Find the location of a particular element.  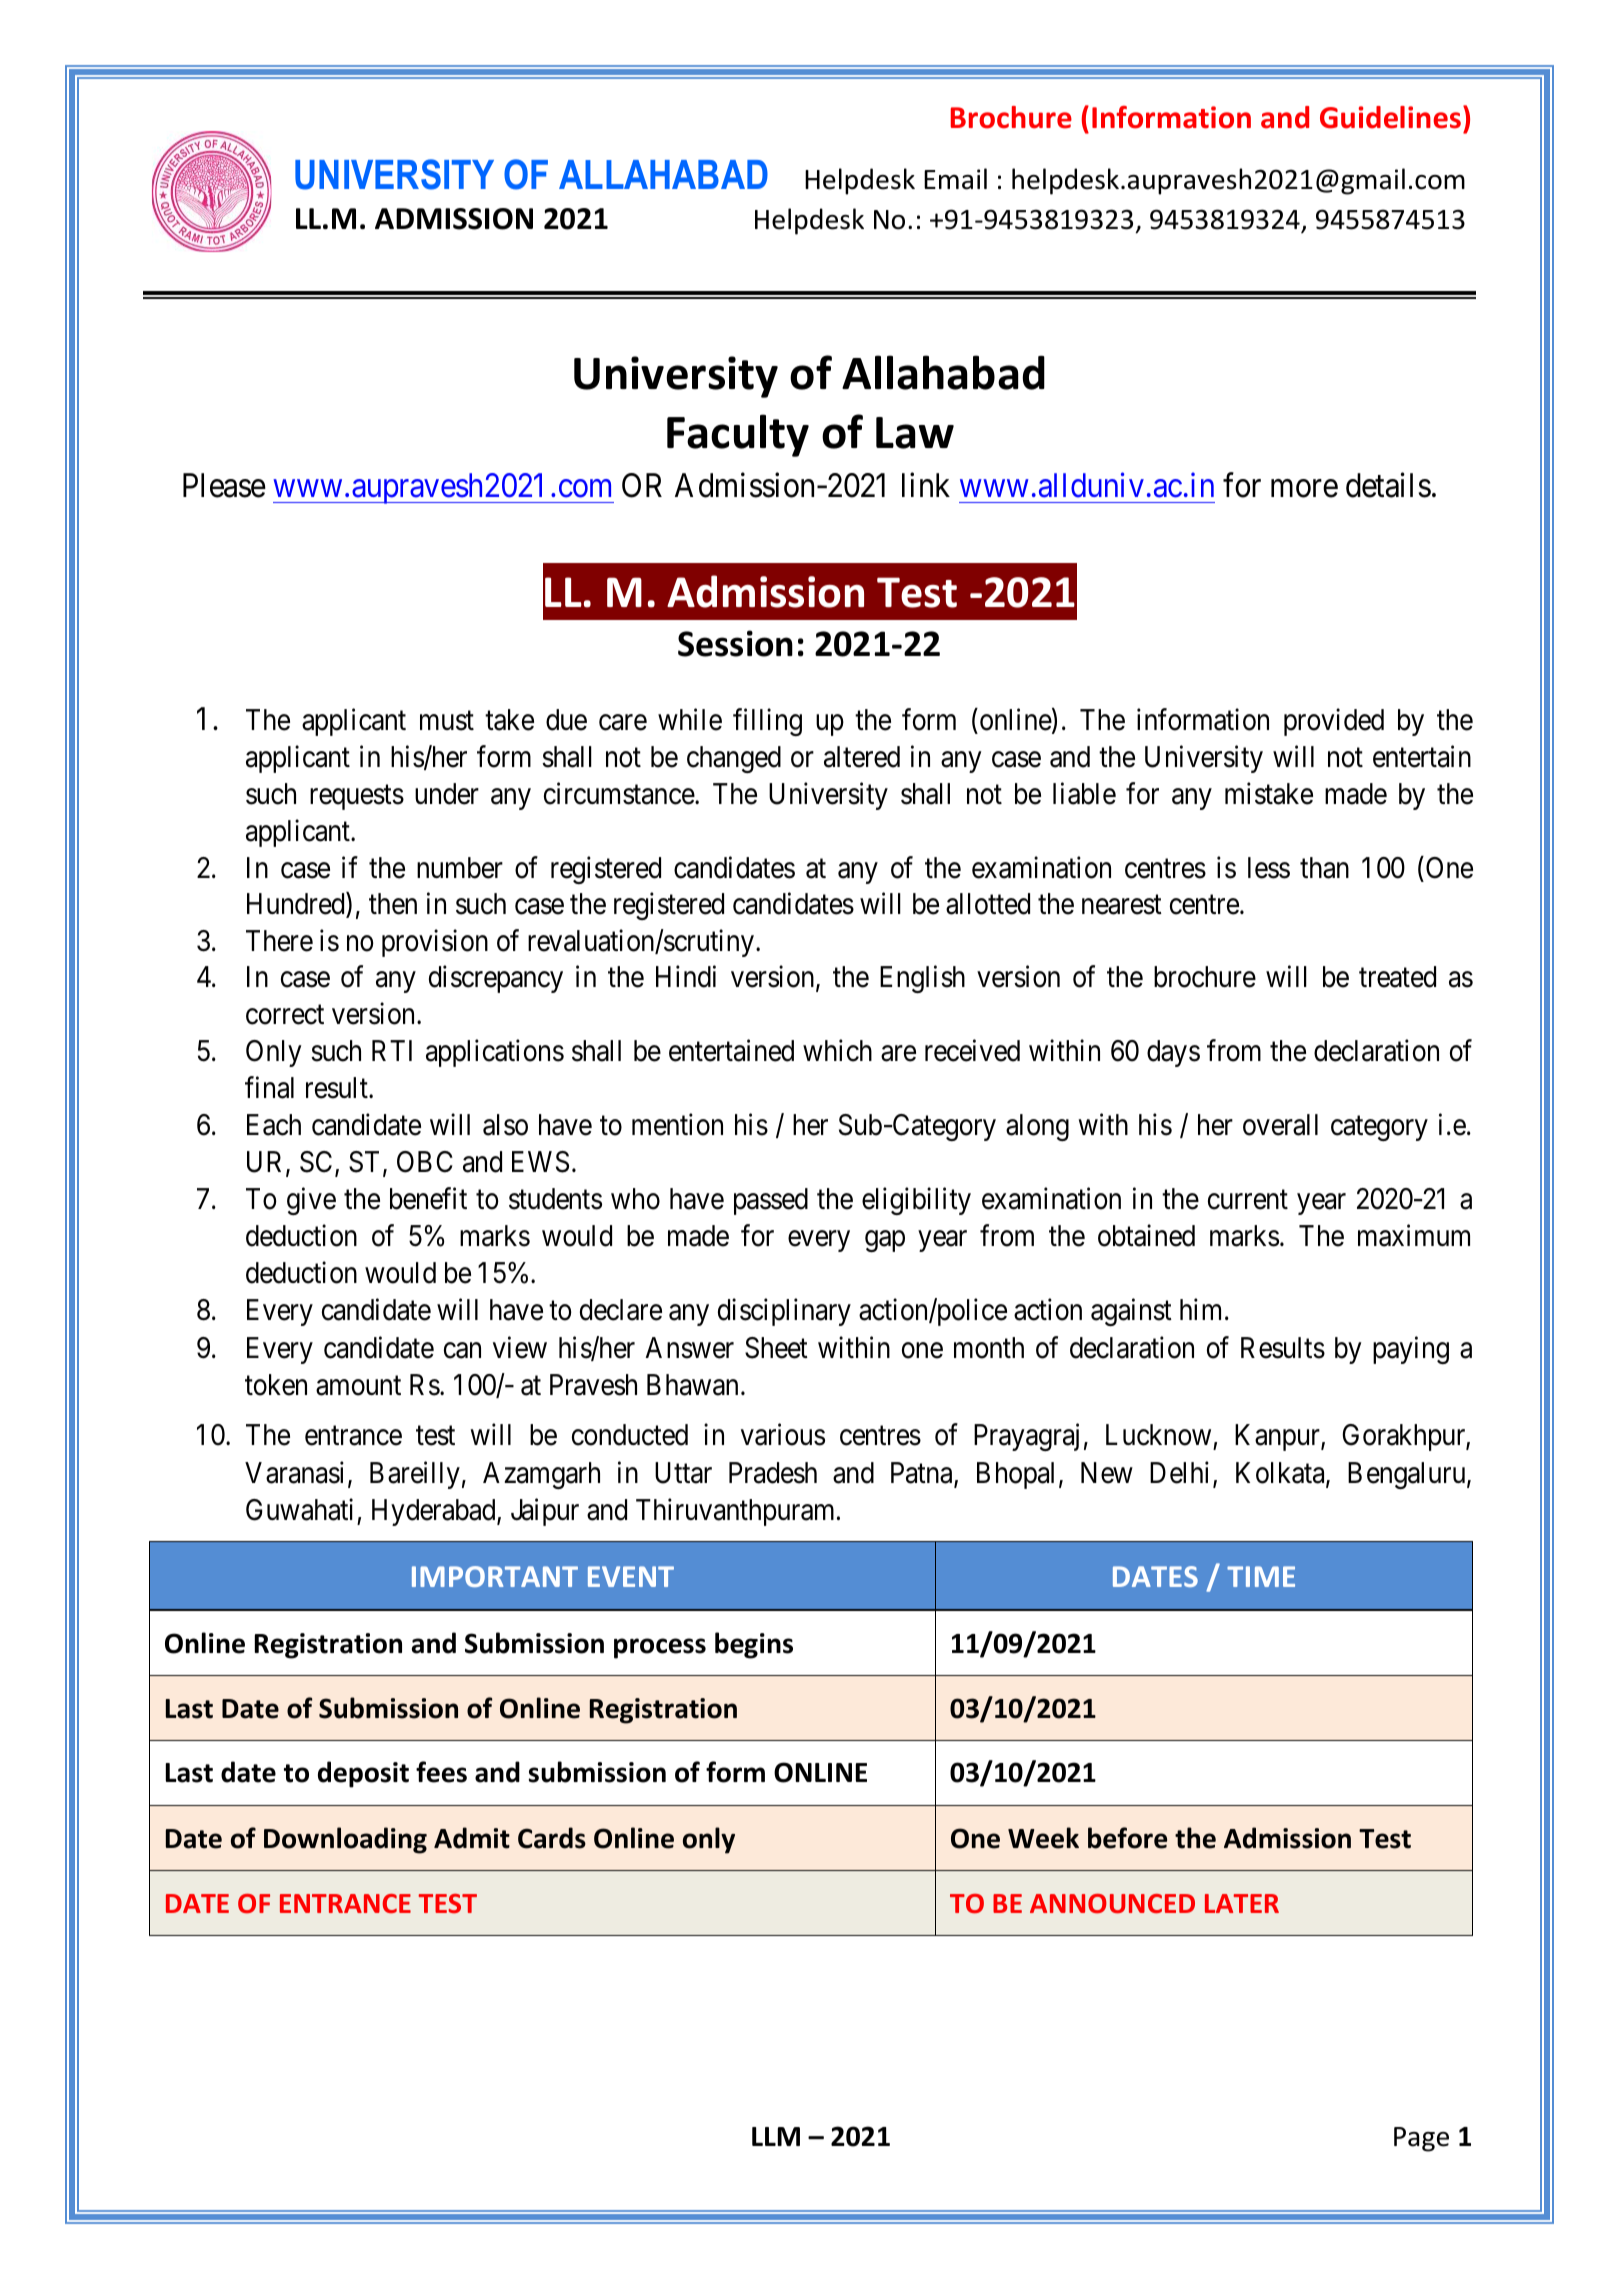

Page is located at coordinates (1421, 2139).
